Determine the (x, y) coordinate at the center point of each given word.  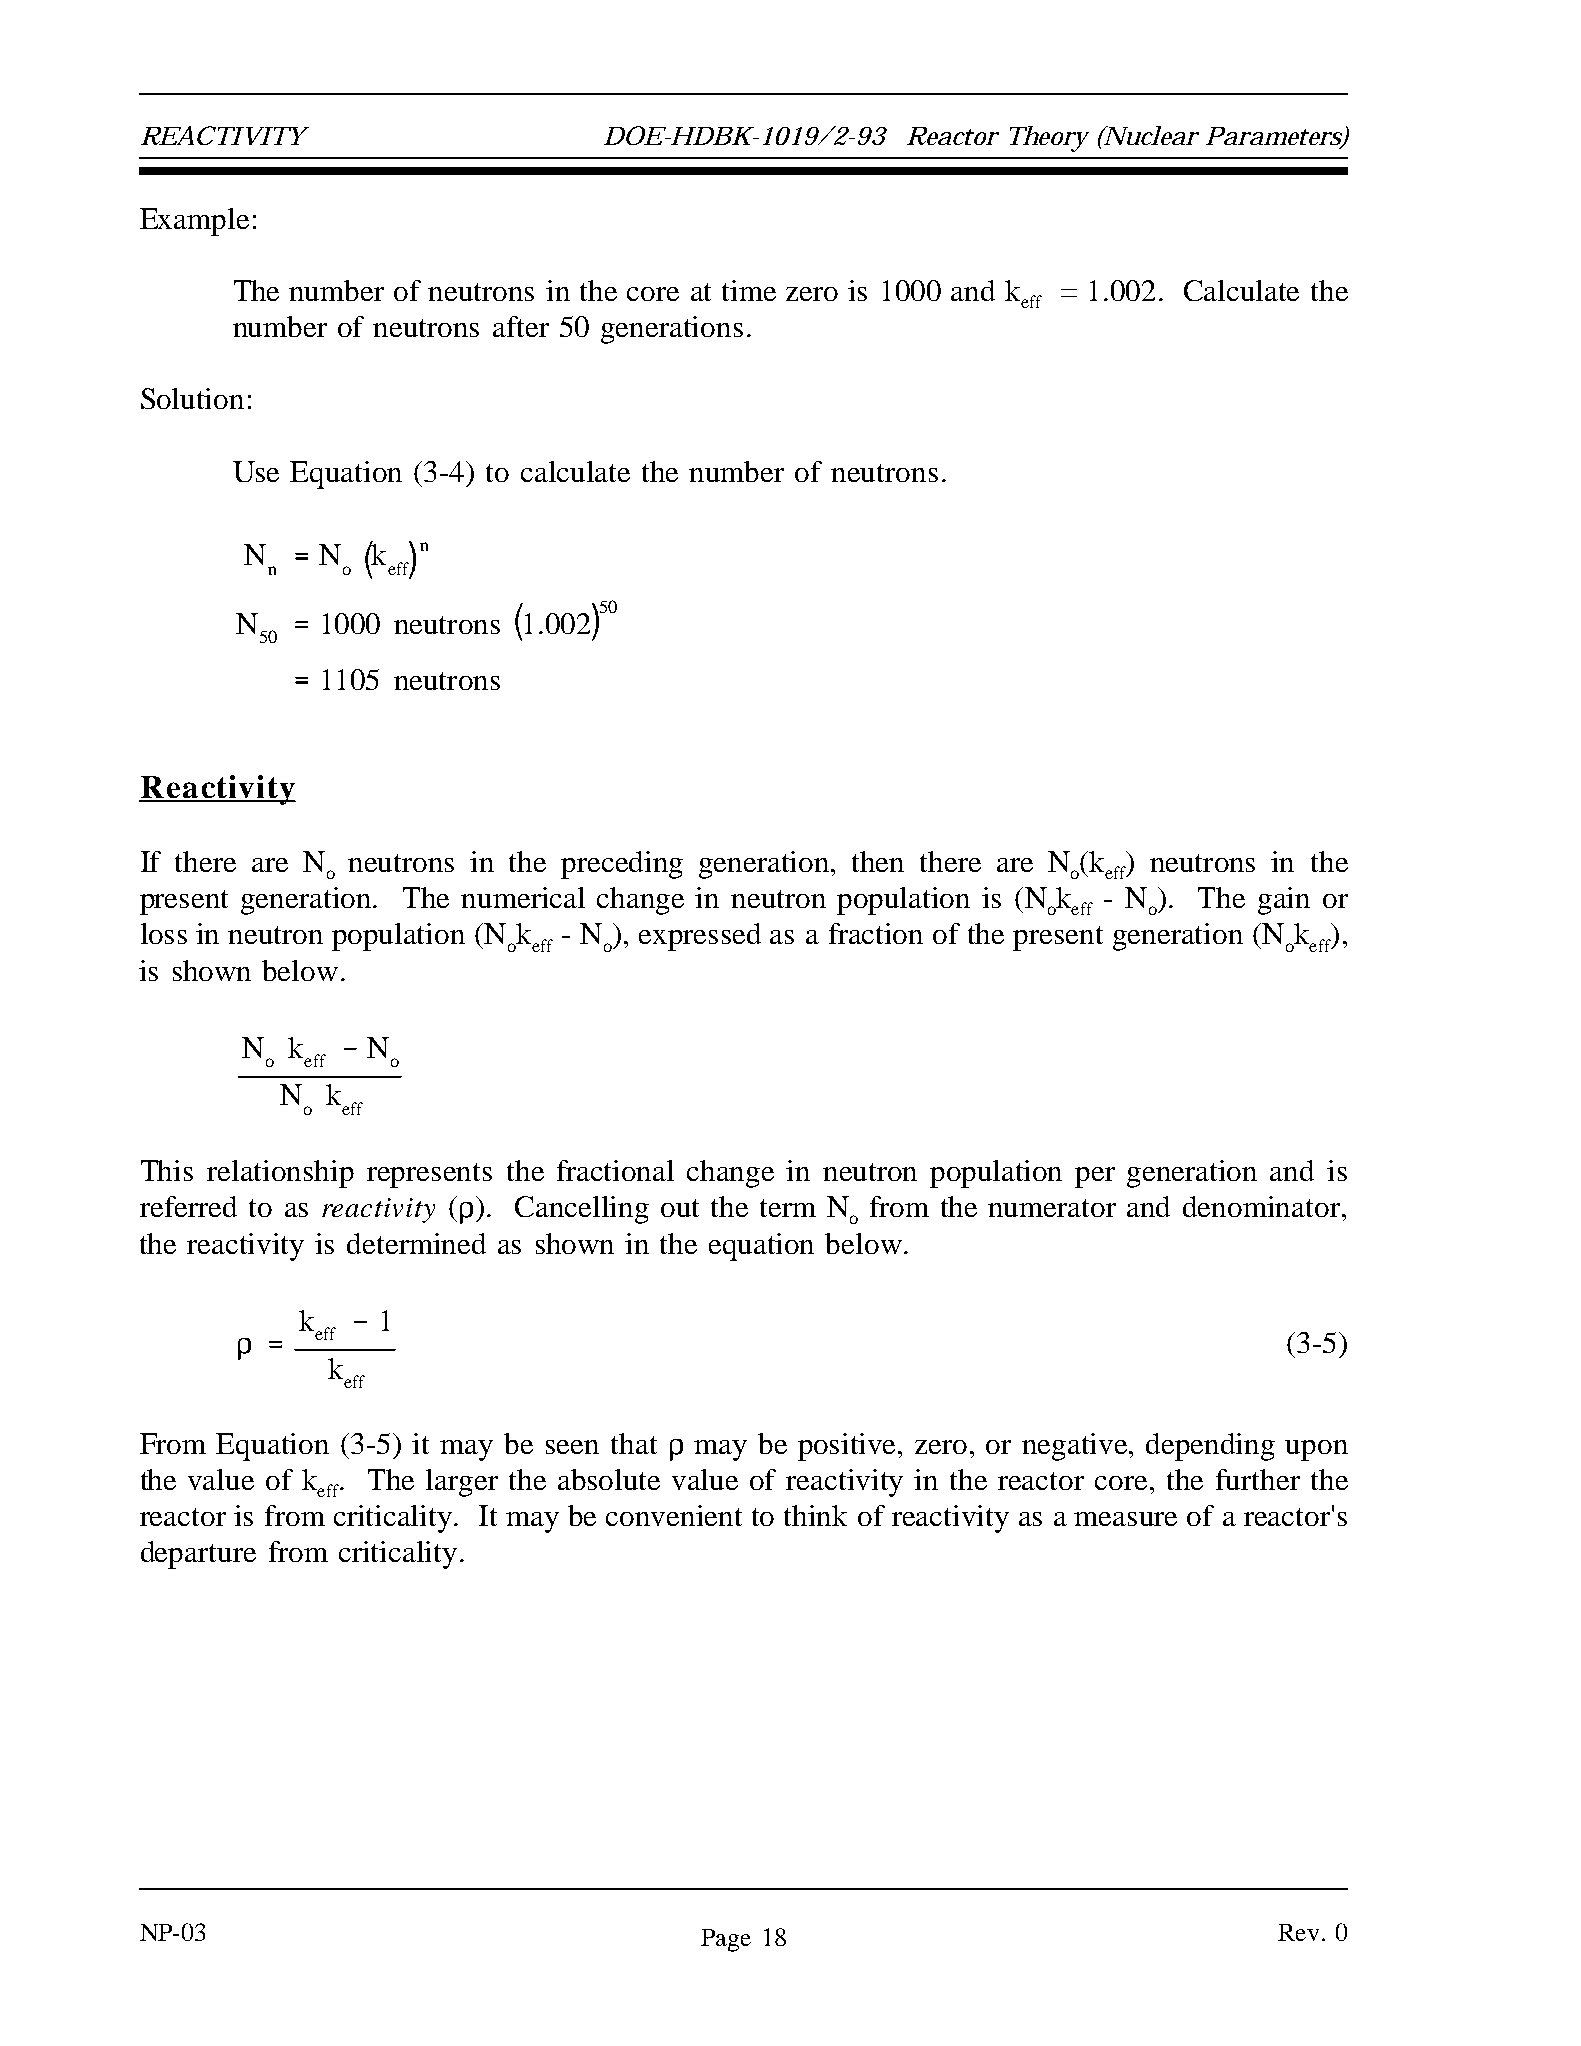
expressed (700, 937)
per (1095, 1177)
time (749, 290)
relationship (280, 1174)
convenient (674, 1515)
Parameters (1275, 137)
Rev (1300, 1932)
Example (194, 222)
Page (726, 1940)
